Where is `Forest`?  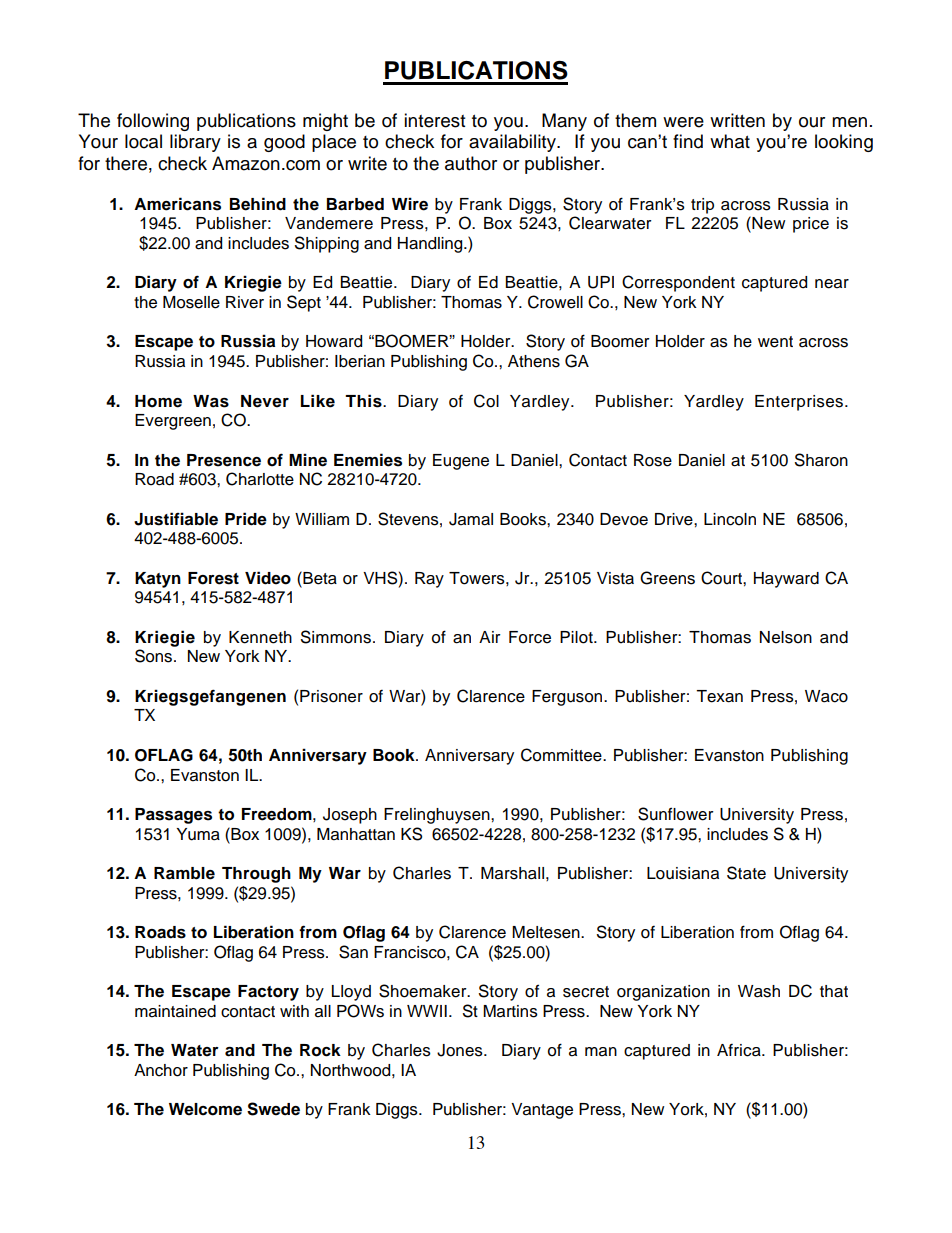 Forest is located at coordinates (213, 578).
